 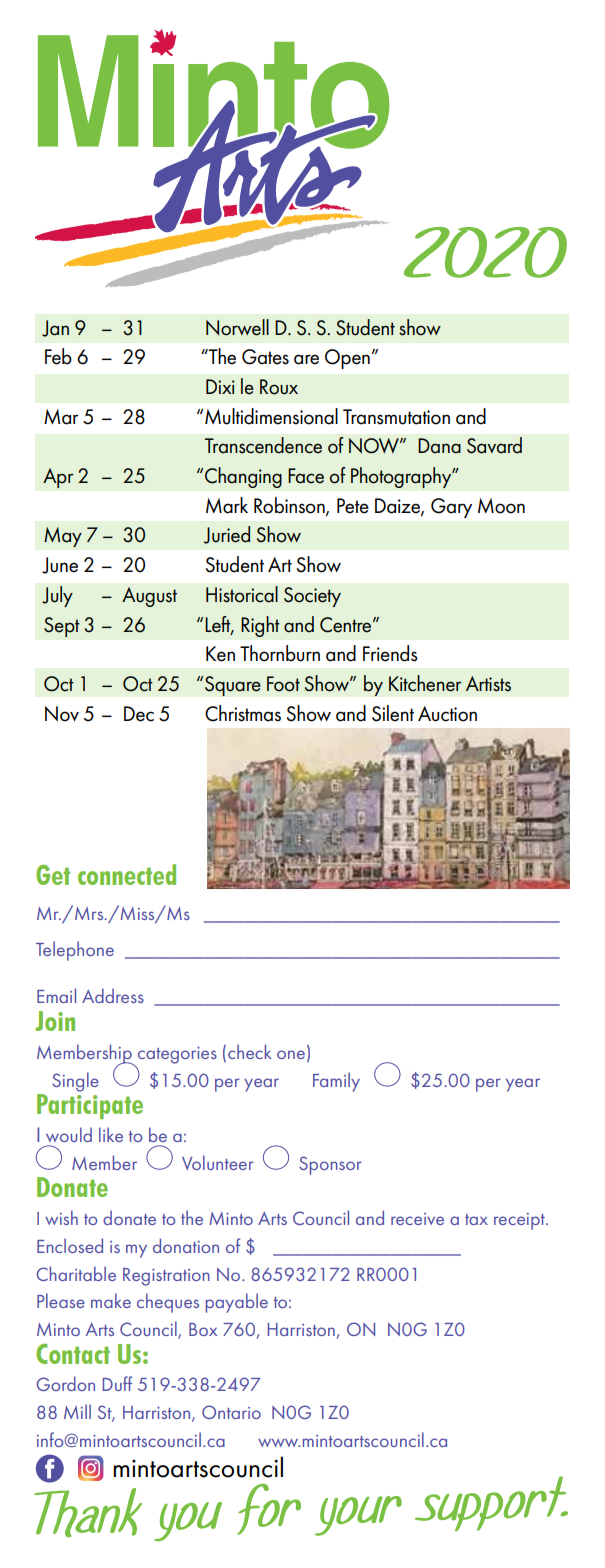 What do you see at coordinates (476, 1219) in the page?
I see `tax` at bounding box center [476, 1219].
